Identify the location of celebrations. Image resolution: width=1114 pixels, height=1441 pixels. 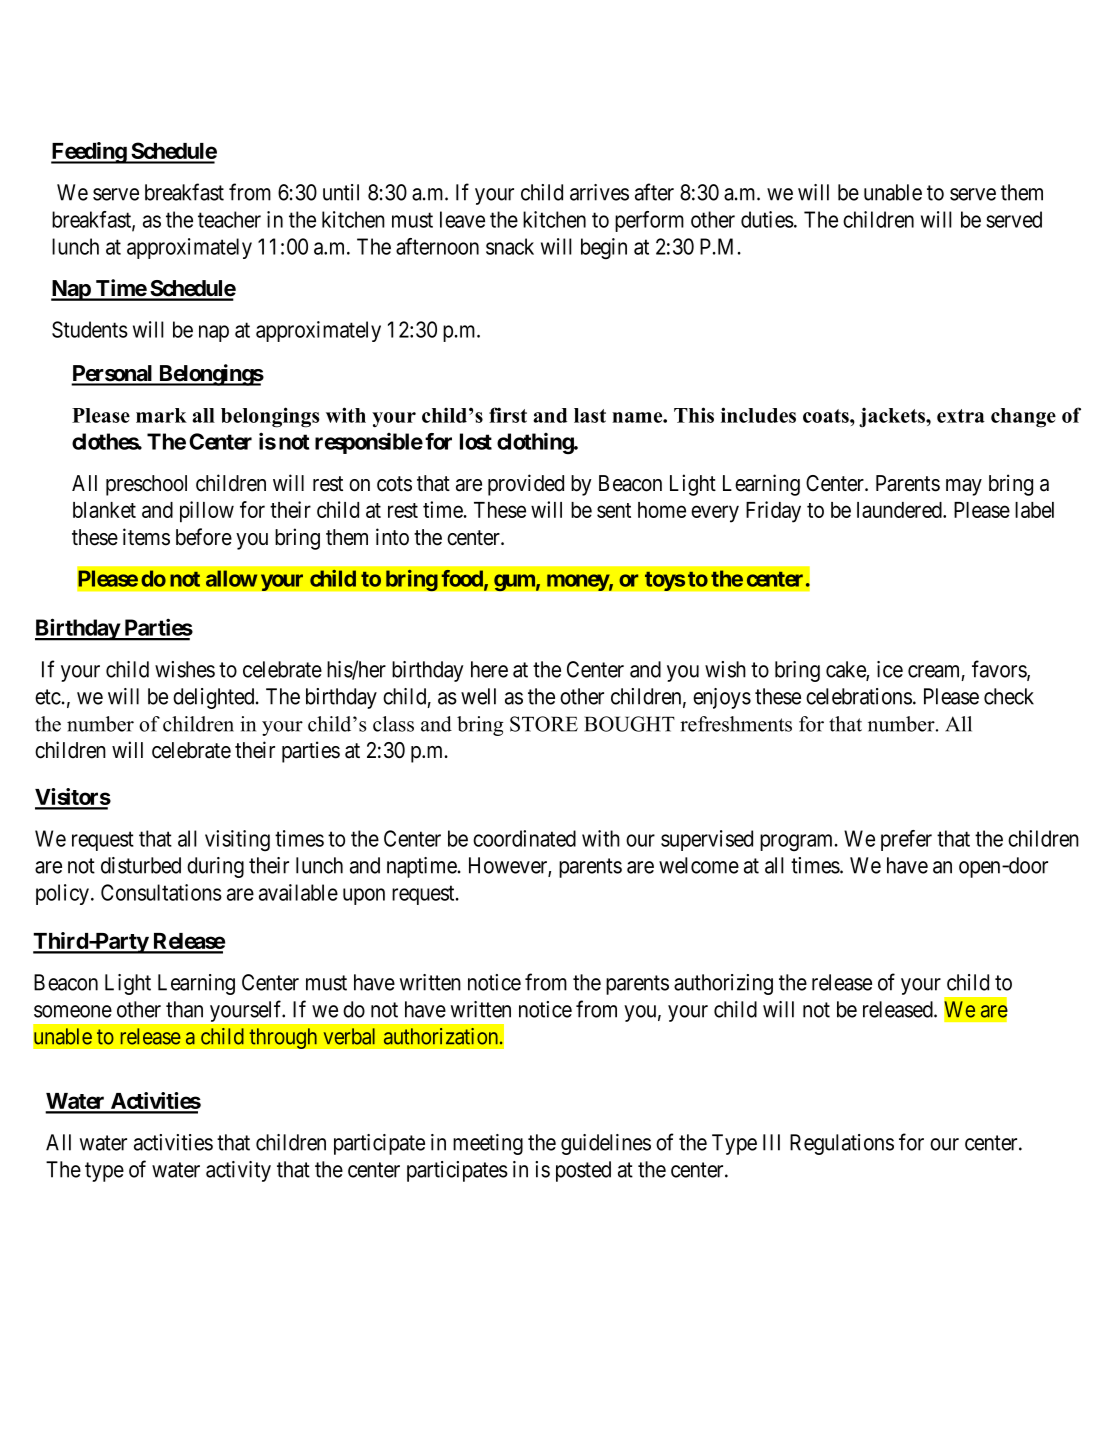
(859, 696).
